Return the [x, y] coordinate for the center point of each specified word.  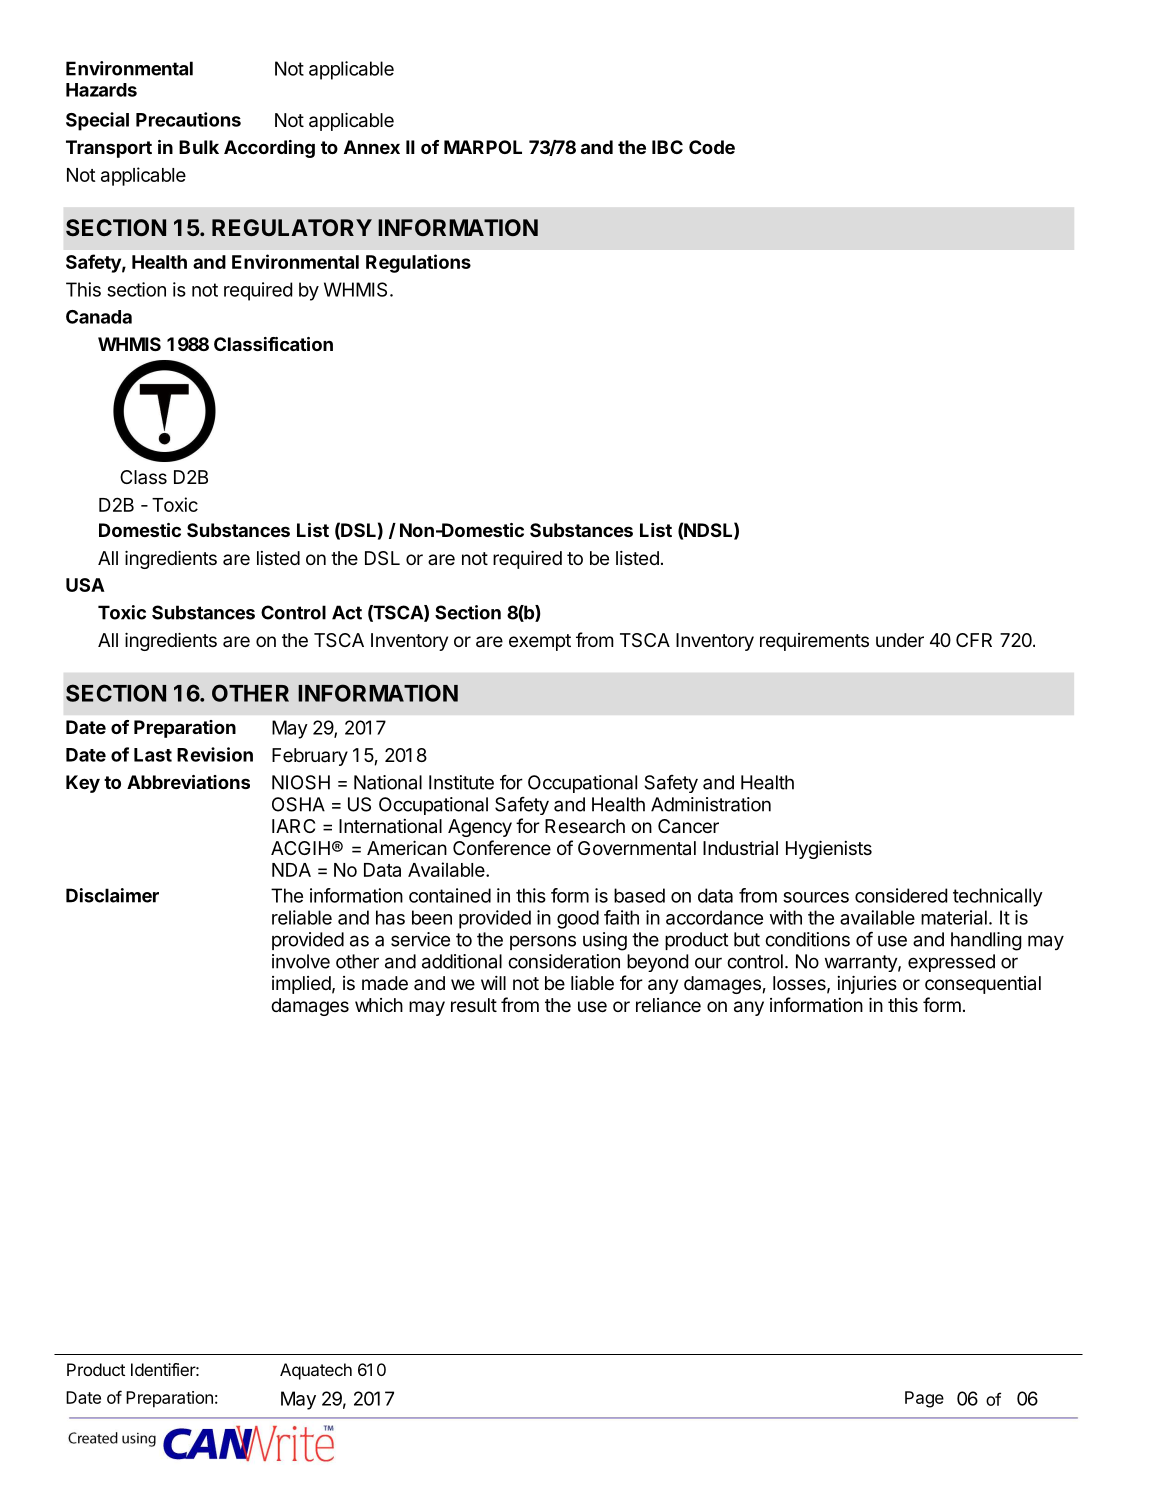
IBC [667, 147]
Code [712, 147]
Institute [461, 782]
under [900, 640]
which [379, 1005]
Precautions [188, 119]
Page [924, 1399]
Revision [215, 754]
